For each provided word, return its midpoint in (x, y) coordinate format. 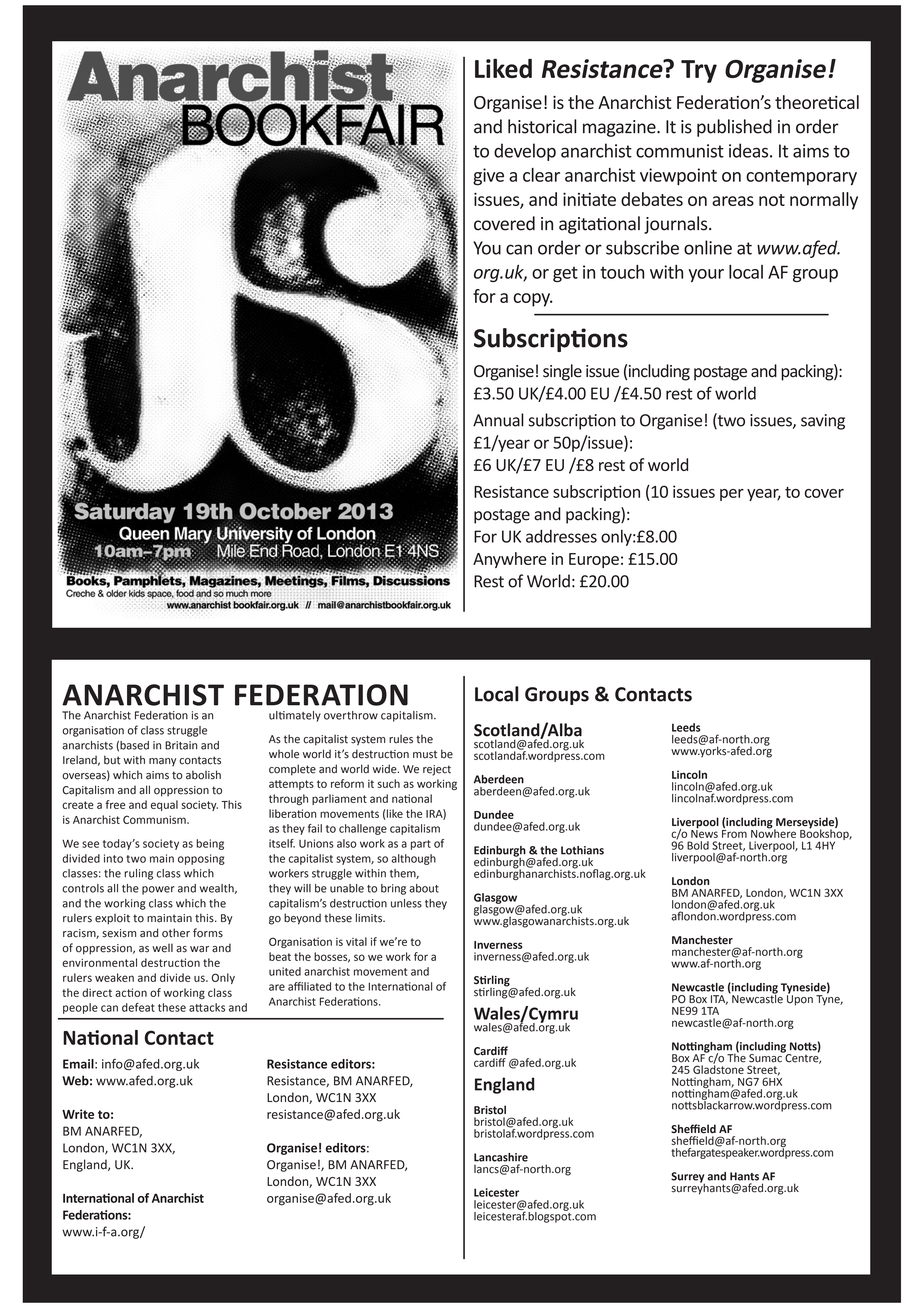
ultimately (295, 716)
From (734, 832)
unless (406, 903)
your (706, 275)
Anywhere (510, 560)
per (732, 495)
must (425, 754)
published (734, 128)
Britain (181, 745)
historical (542, 126)
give (488, 177)
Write (78, 1114)
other (176, 933)
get (565, 274)
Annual (498, 420)
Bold (698, 845)
